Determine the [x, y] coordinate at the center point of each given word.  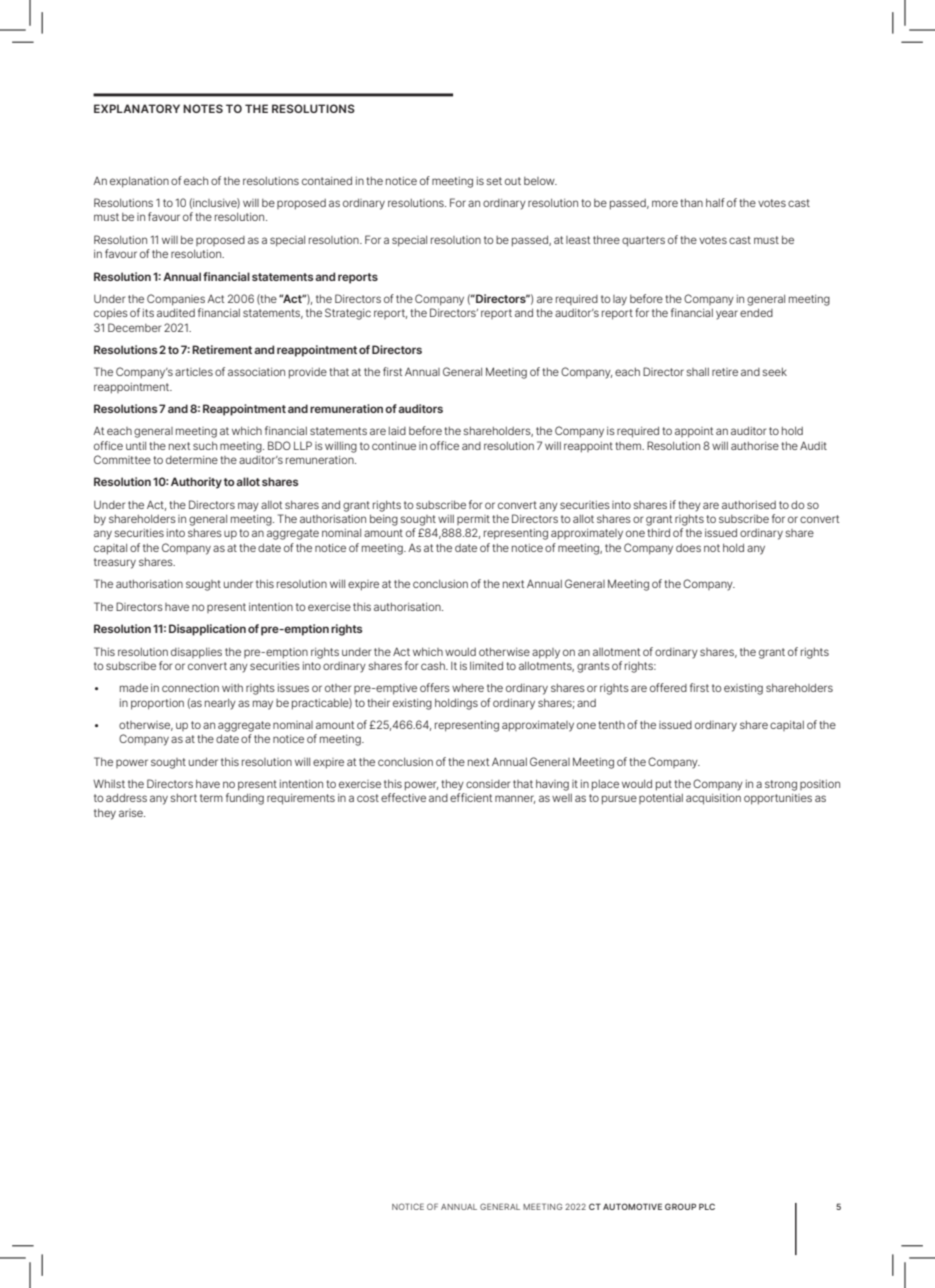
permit [473, 520]
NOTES [203, 108]
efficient [471, 797]
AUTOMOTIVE [632, 1206]
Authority [196, 483]
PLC [707, 1206]
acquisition [713, 799]
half [715, 202]
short [183, 798]
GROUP [680, 1206]
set [494, 181]
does [688, 548]
